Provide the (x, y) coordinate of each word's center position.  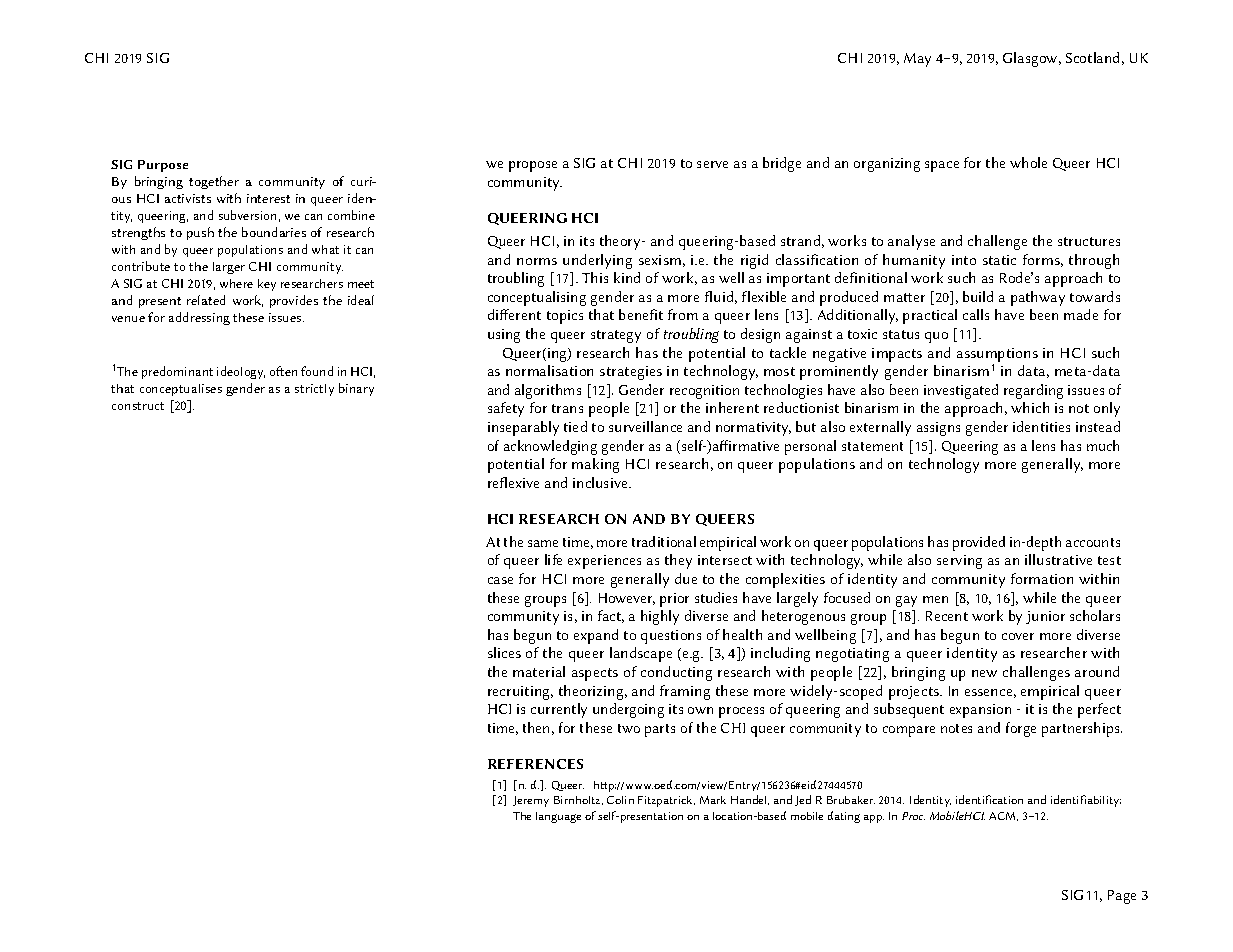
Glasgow (1031, 59)
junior (1045, 617)
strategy (616, 336)
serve (712, 164)
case (500, 580)
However (627, 599)
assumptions (997, 355)
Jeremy (531, 801)
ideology (241, 372)
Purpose (163, 166)
